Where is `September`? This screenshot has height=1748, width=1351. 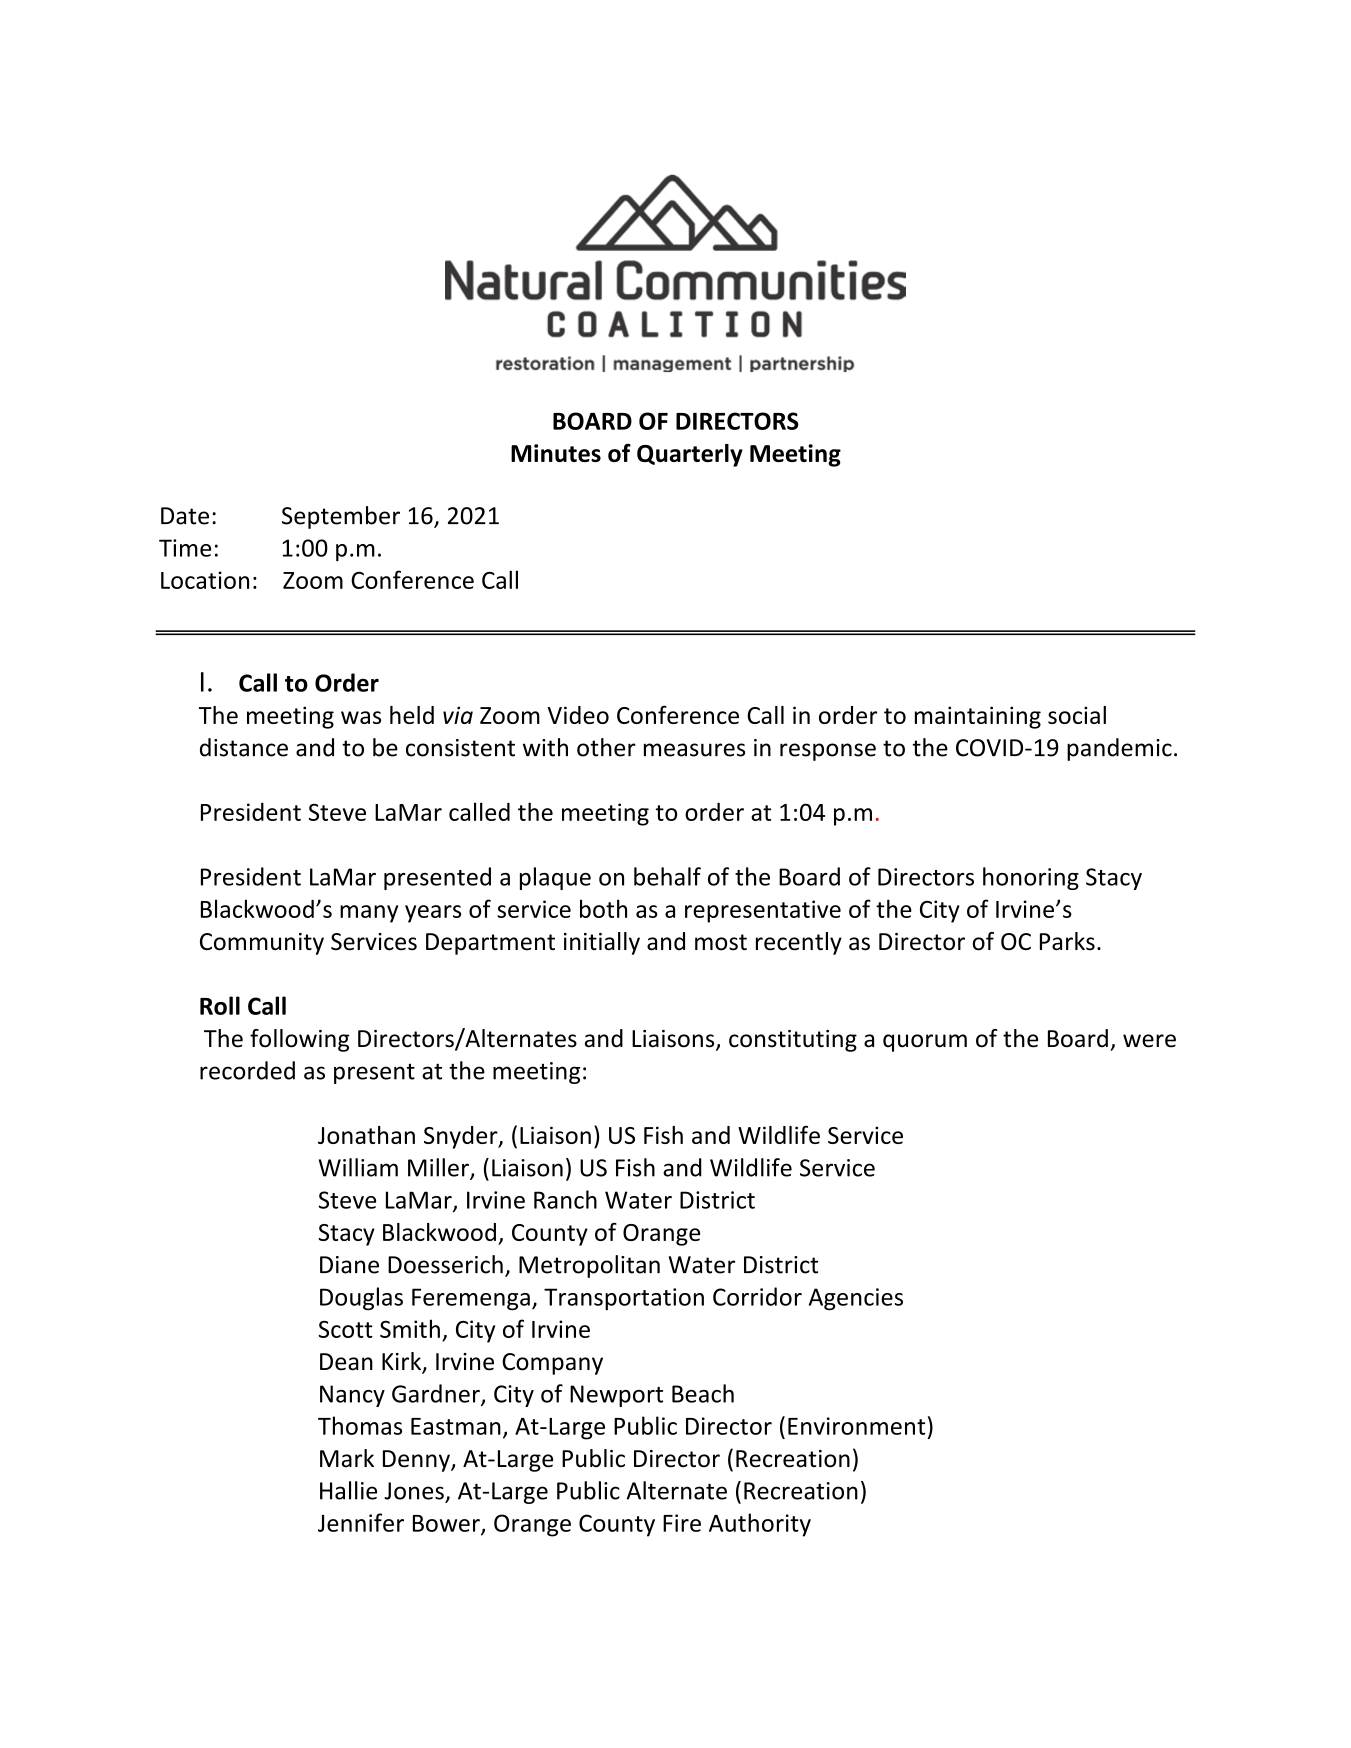
September is located at coordinates (341, 517).
